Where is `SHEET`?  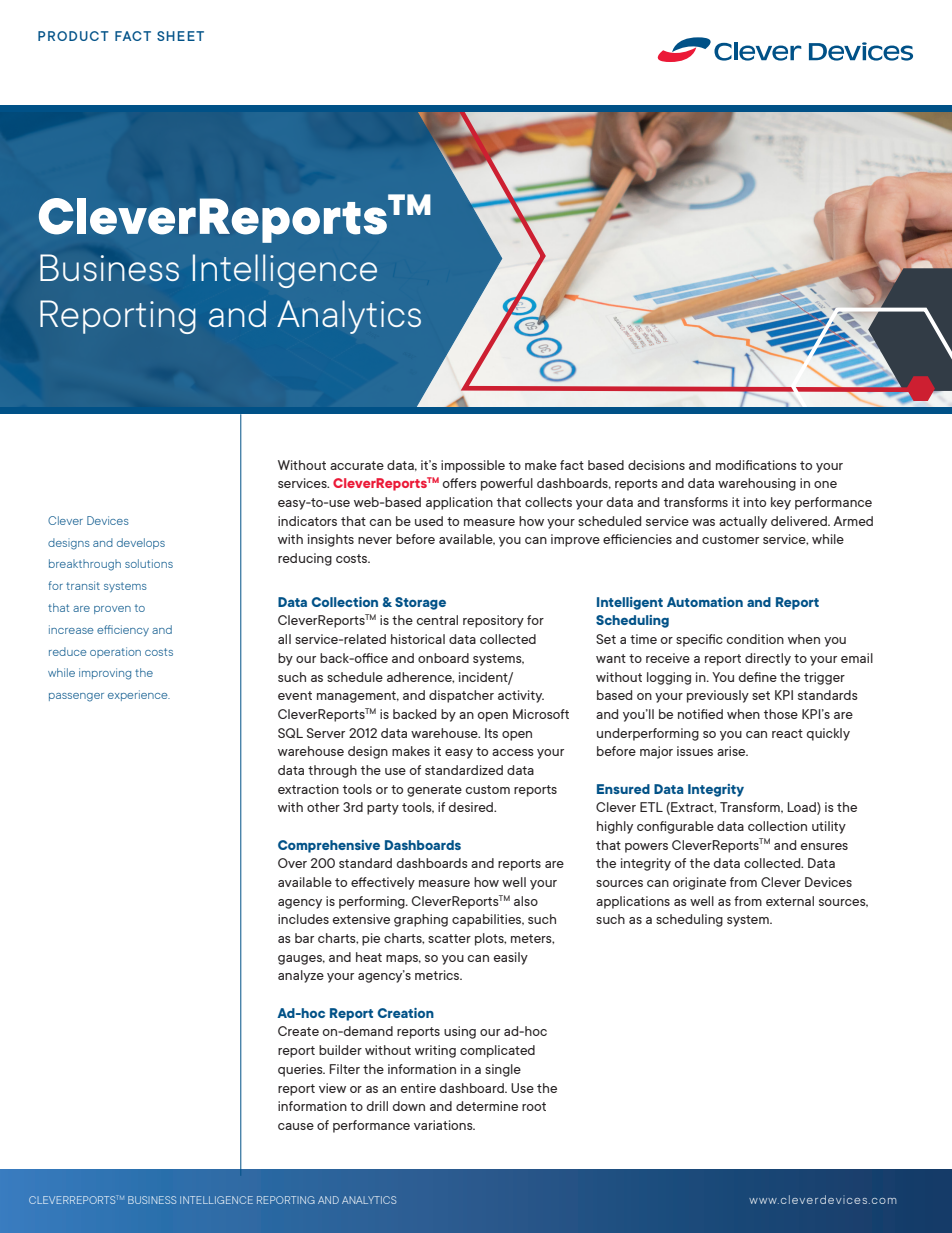
SHEET is located at coordinates (180, 36).
